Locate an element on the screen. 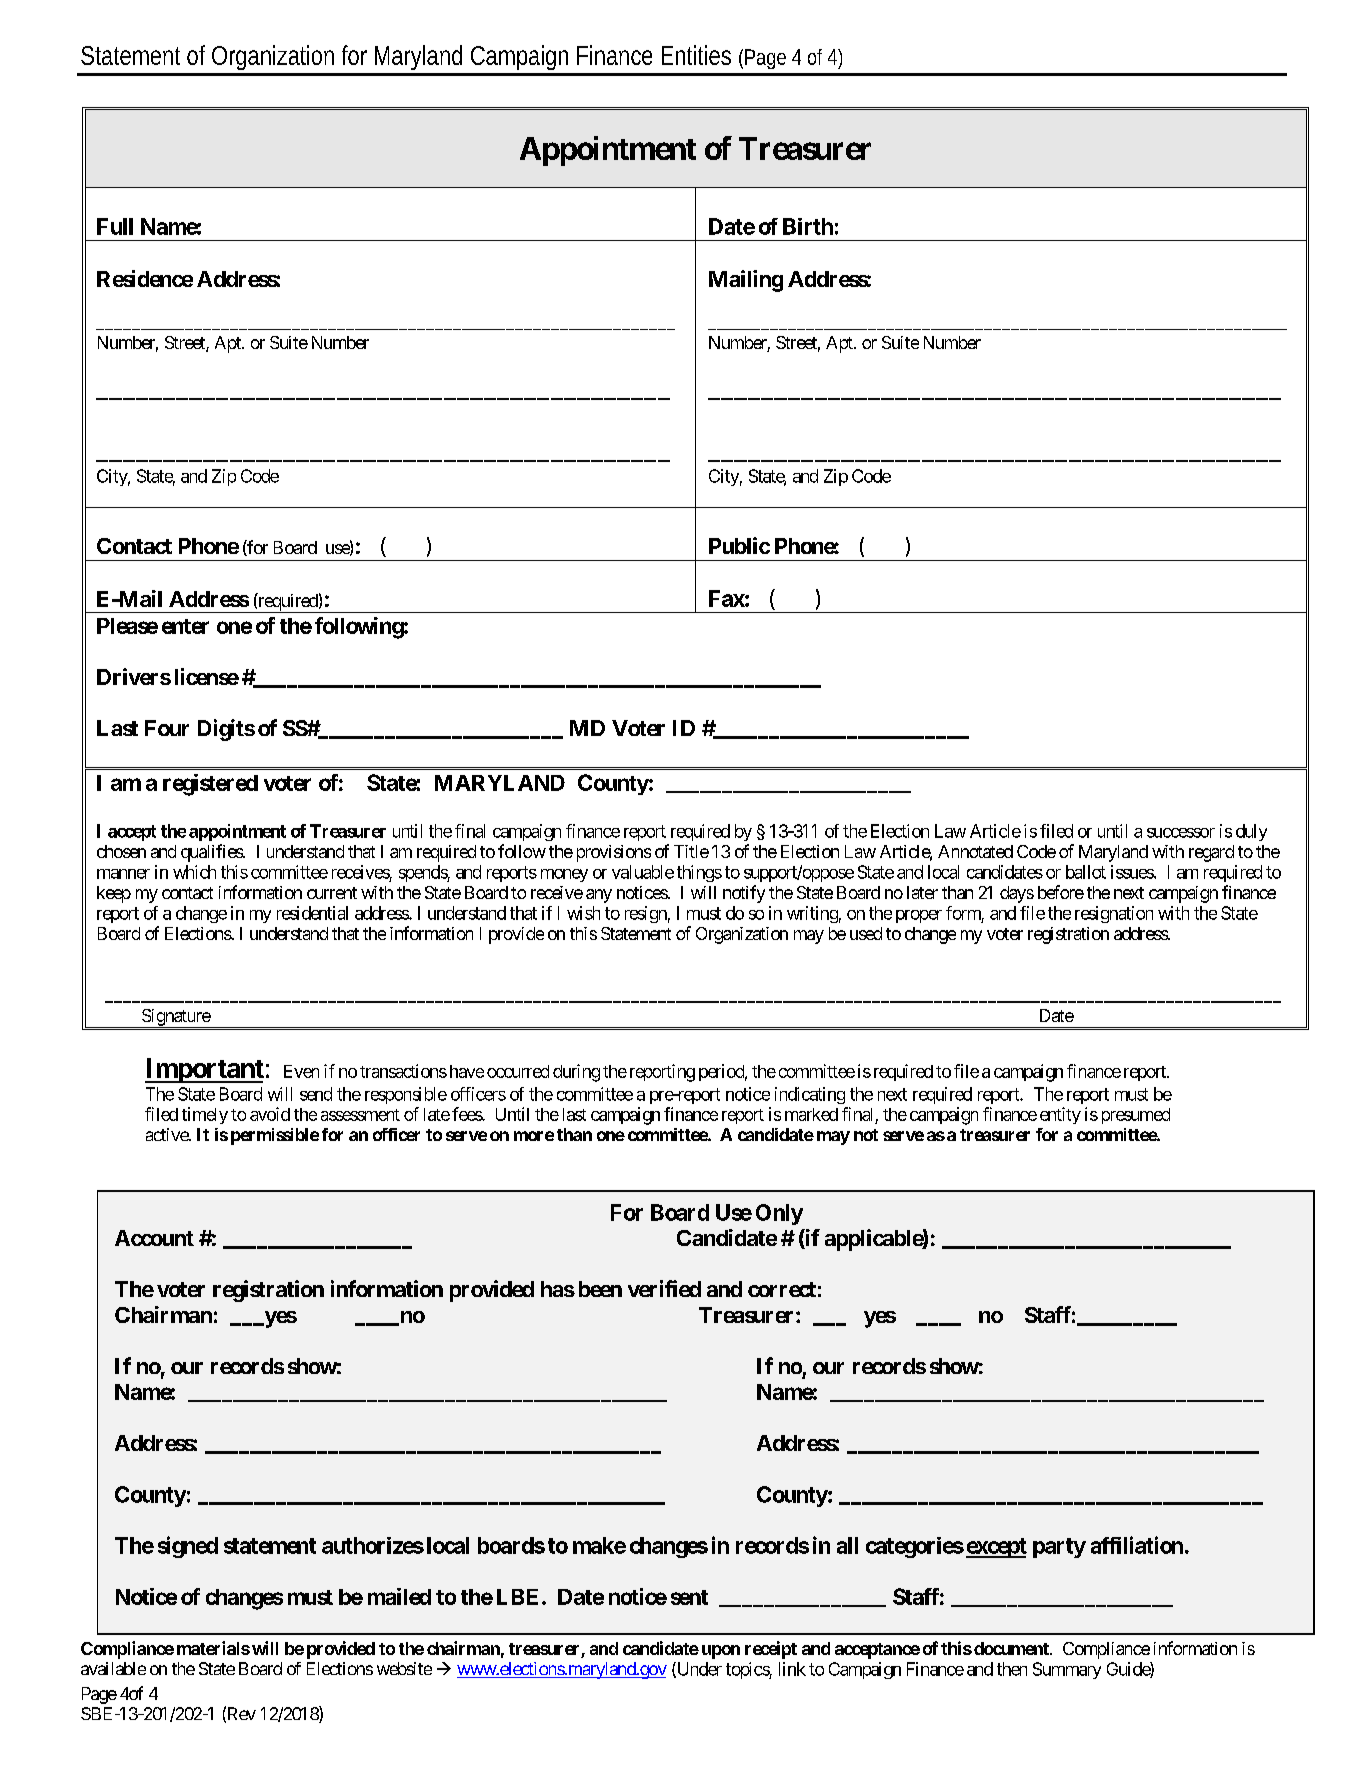  Birth is located at coordinates (808, 226).
